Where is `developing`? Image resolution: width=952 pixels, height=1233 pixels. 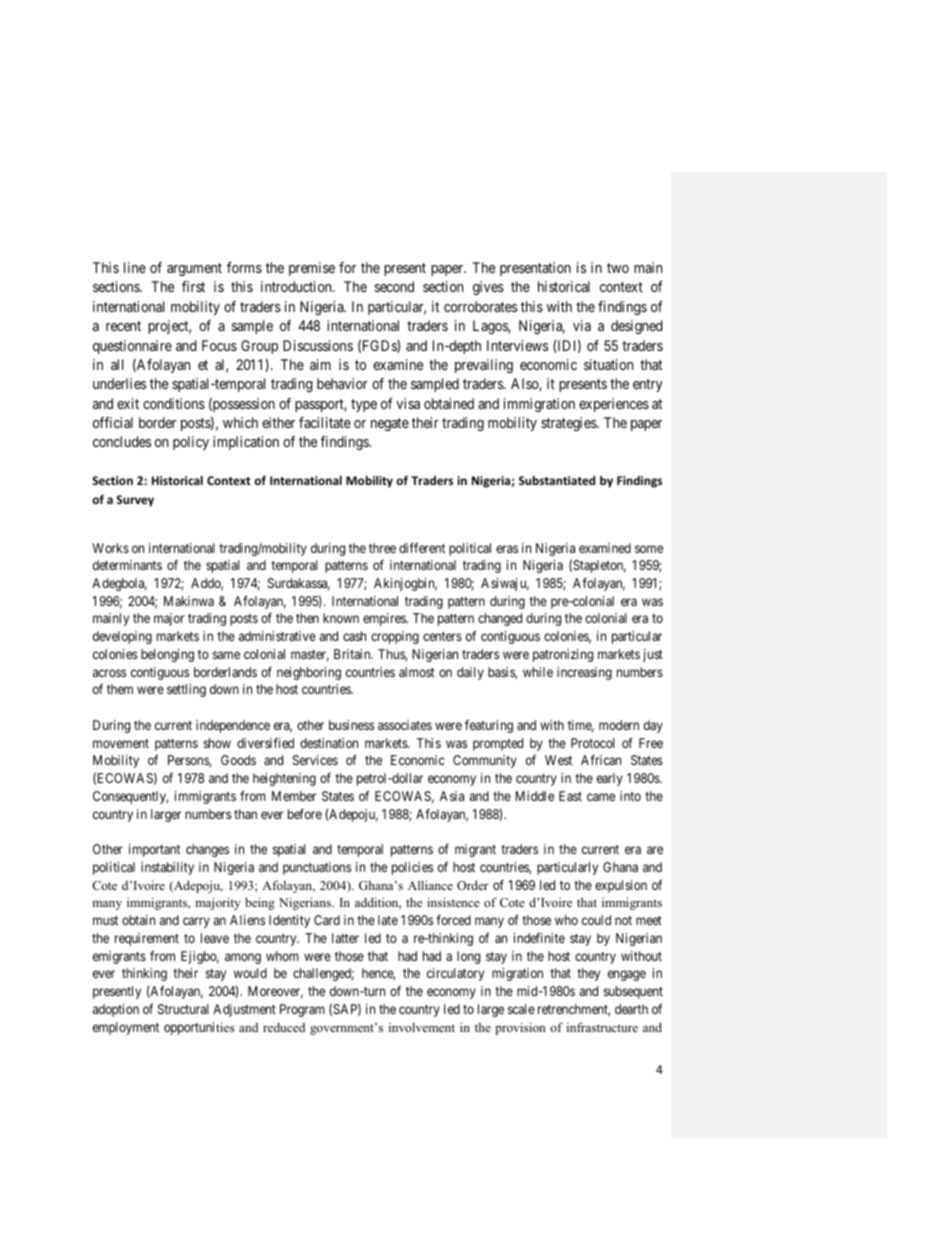 developing is located at coordinates (122, 637).
